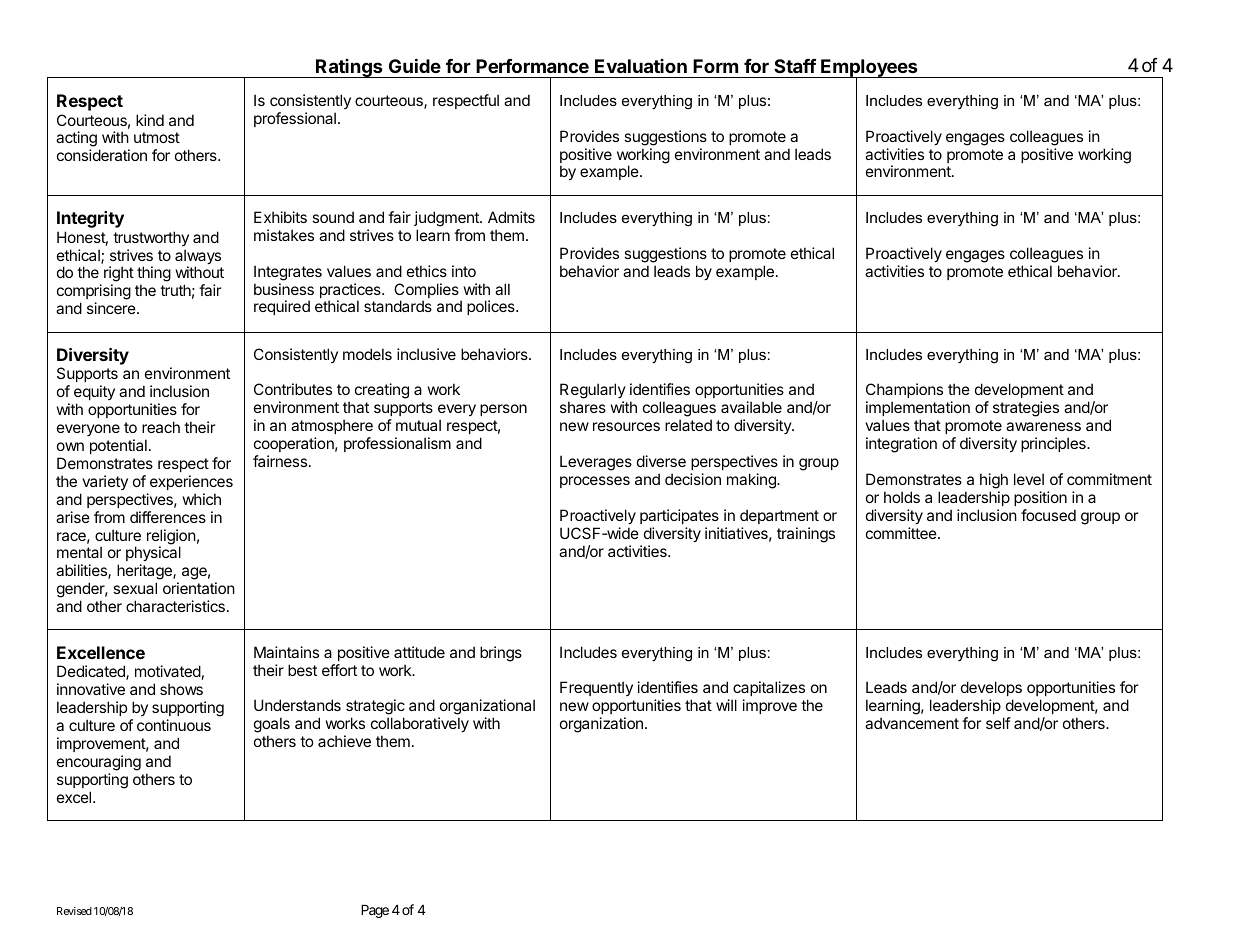 The width and height of the screenshot is (1233, 952). Describe the element at coordinates (994, 481) in the screenshot. I see `high` at that location.
